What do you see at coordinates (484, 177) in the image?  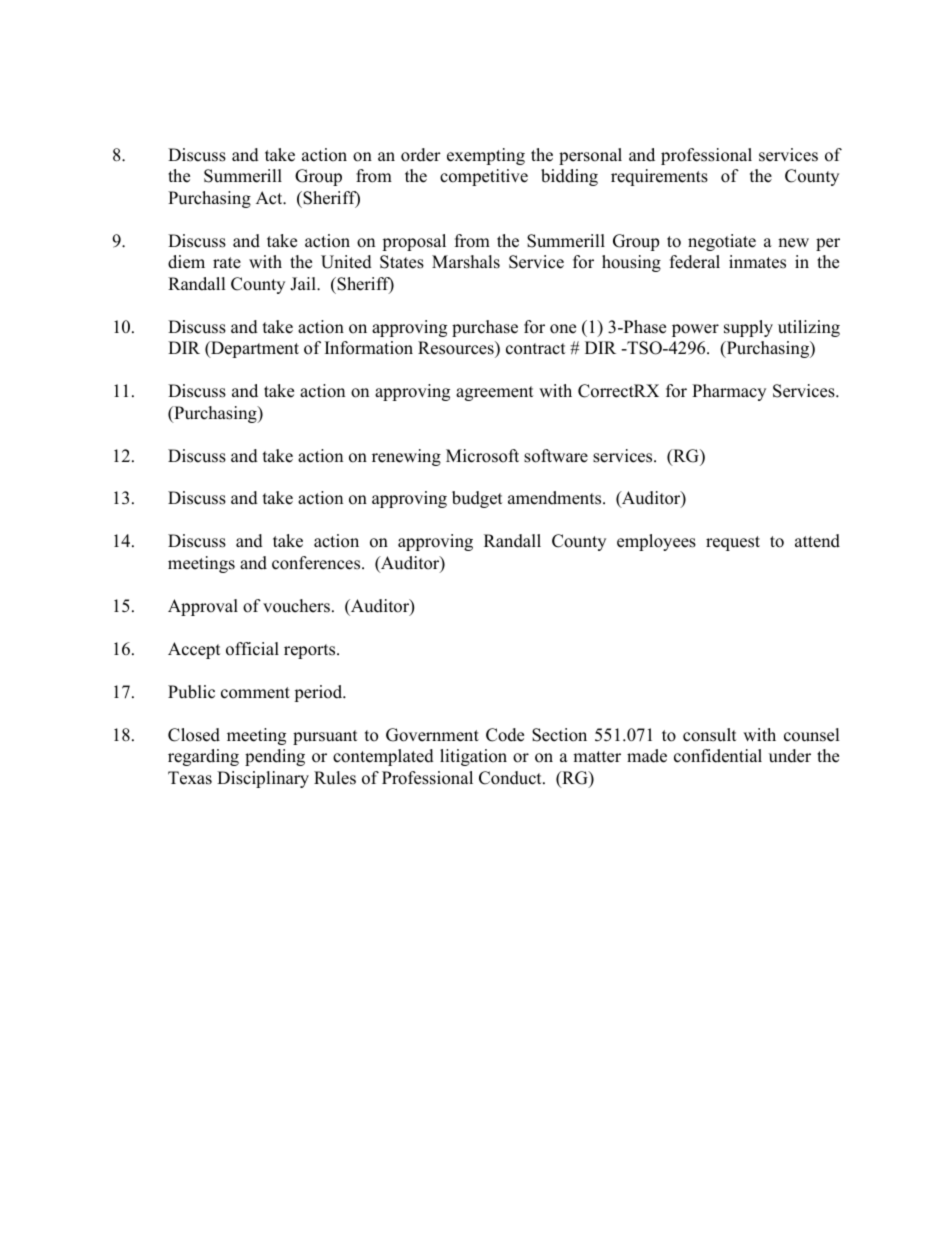 I see `competitive` at bounding box center [484, 177].
